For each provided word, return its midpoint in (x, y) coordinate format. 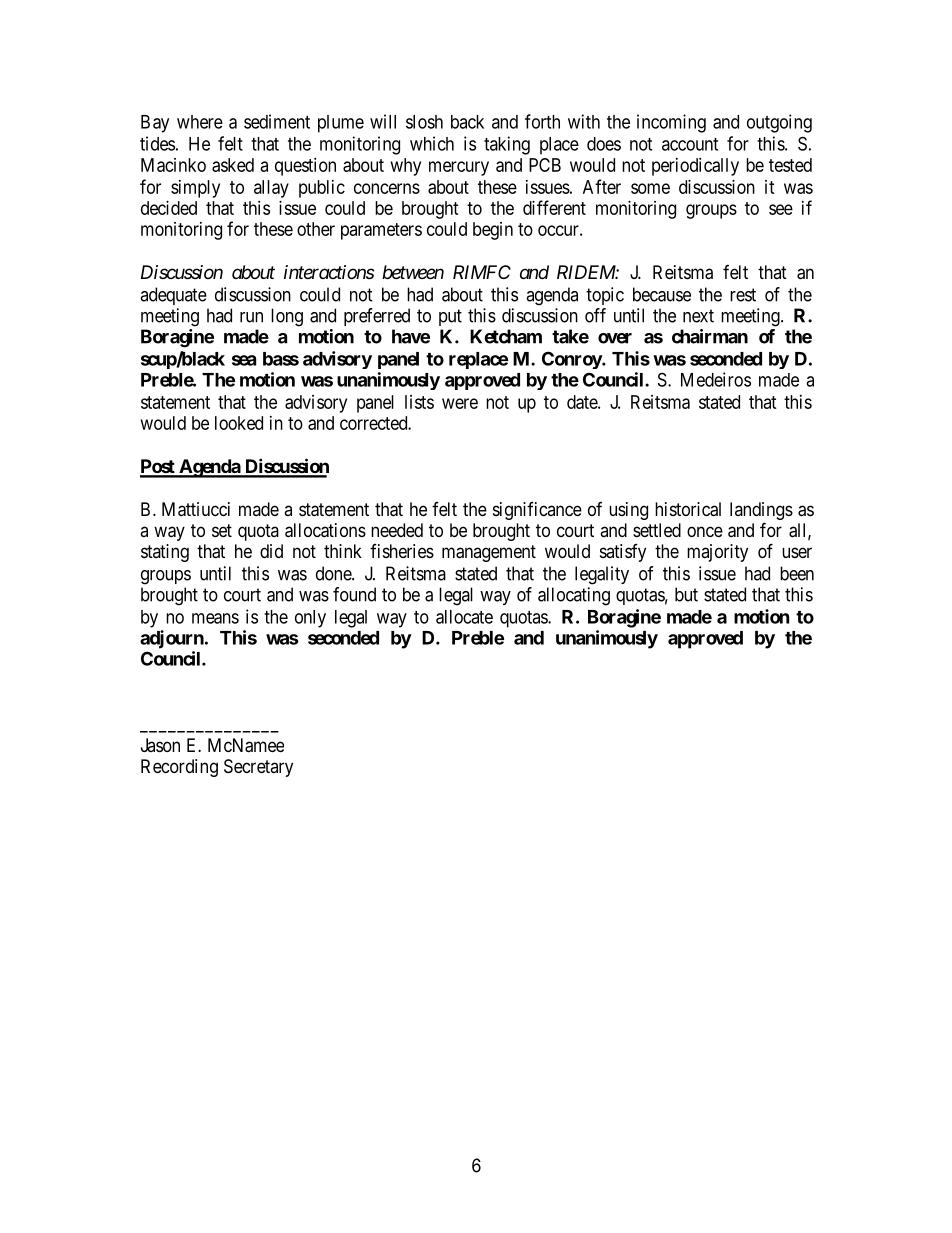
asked (233, 165)
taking (507, 145)
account (690, 144)
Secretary (258, 768)
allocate (464, 617)
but (686, 594)
